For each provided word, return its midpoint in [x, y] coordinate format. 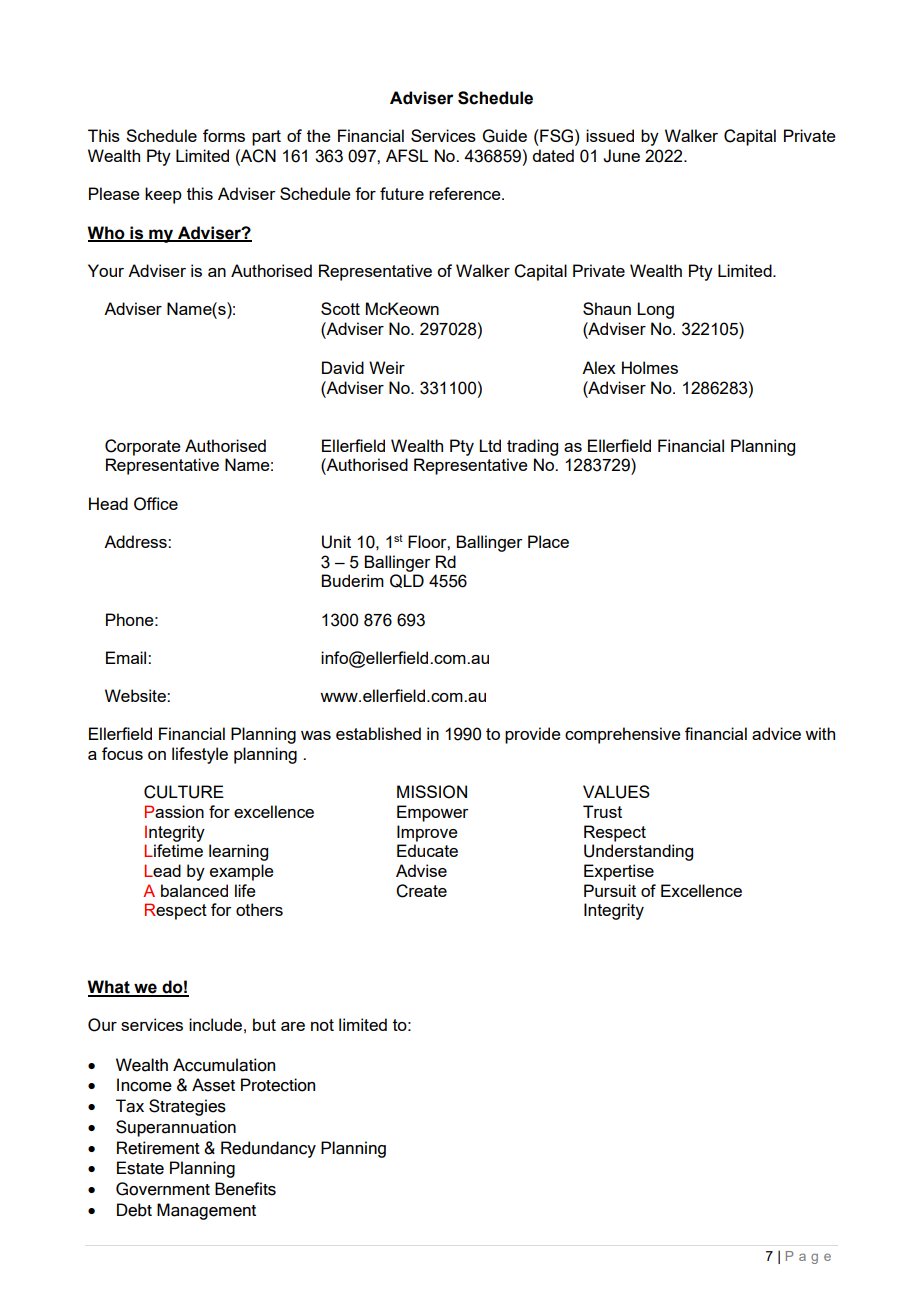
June [621, 156]
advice [776, 733]
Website [136, 695]
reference [466, 193]
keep [163, 195]
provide [533, 735]
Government [163, 1189]
